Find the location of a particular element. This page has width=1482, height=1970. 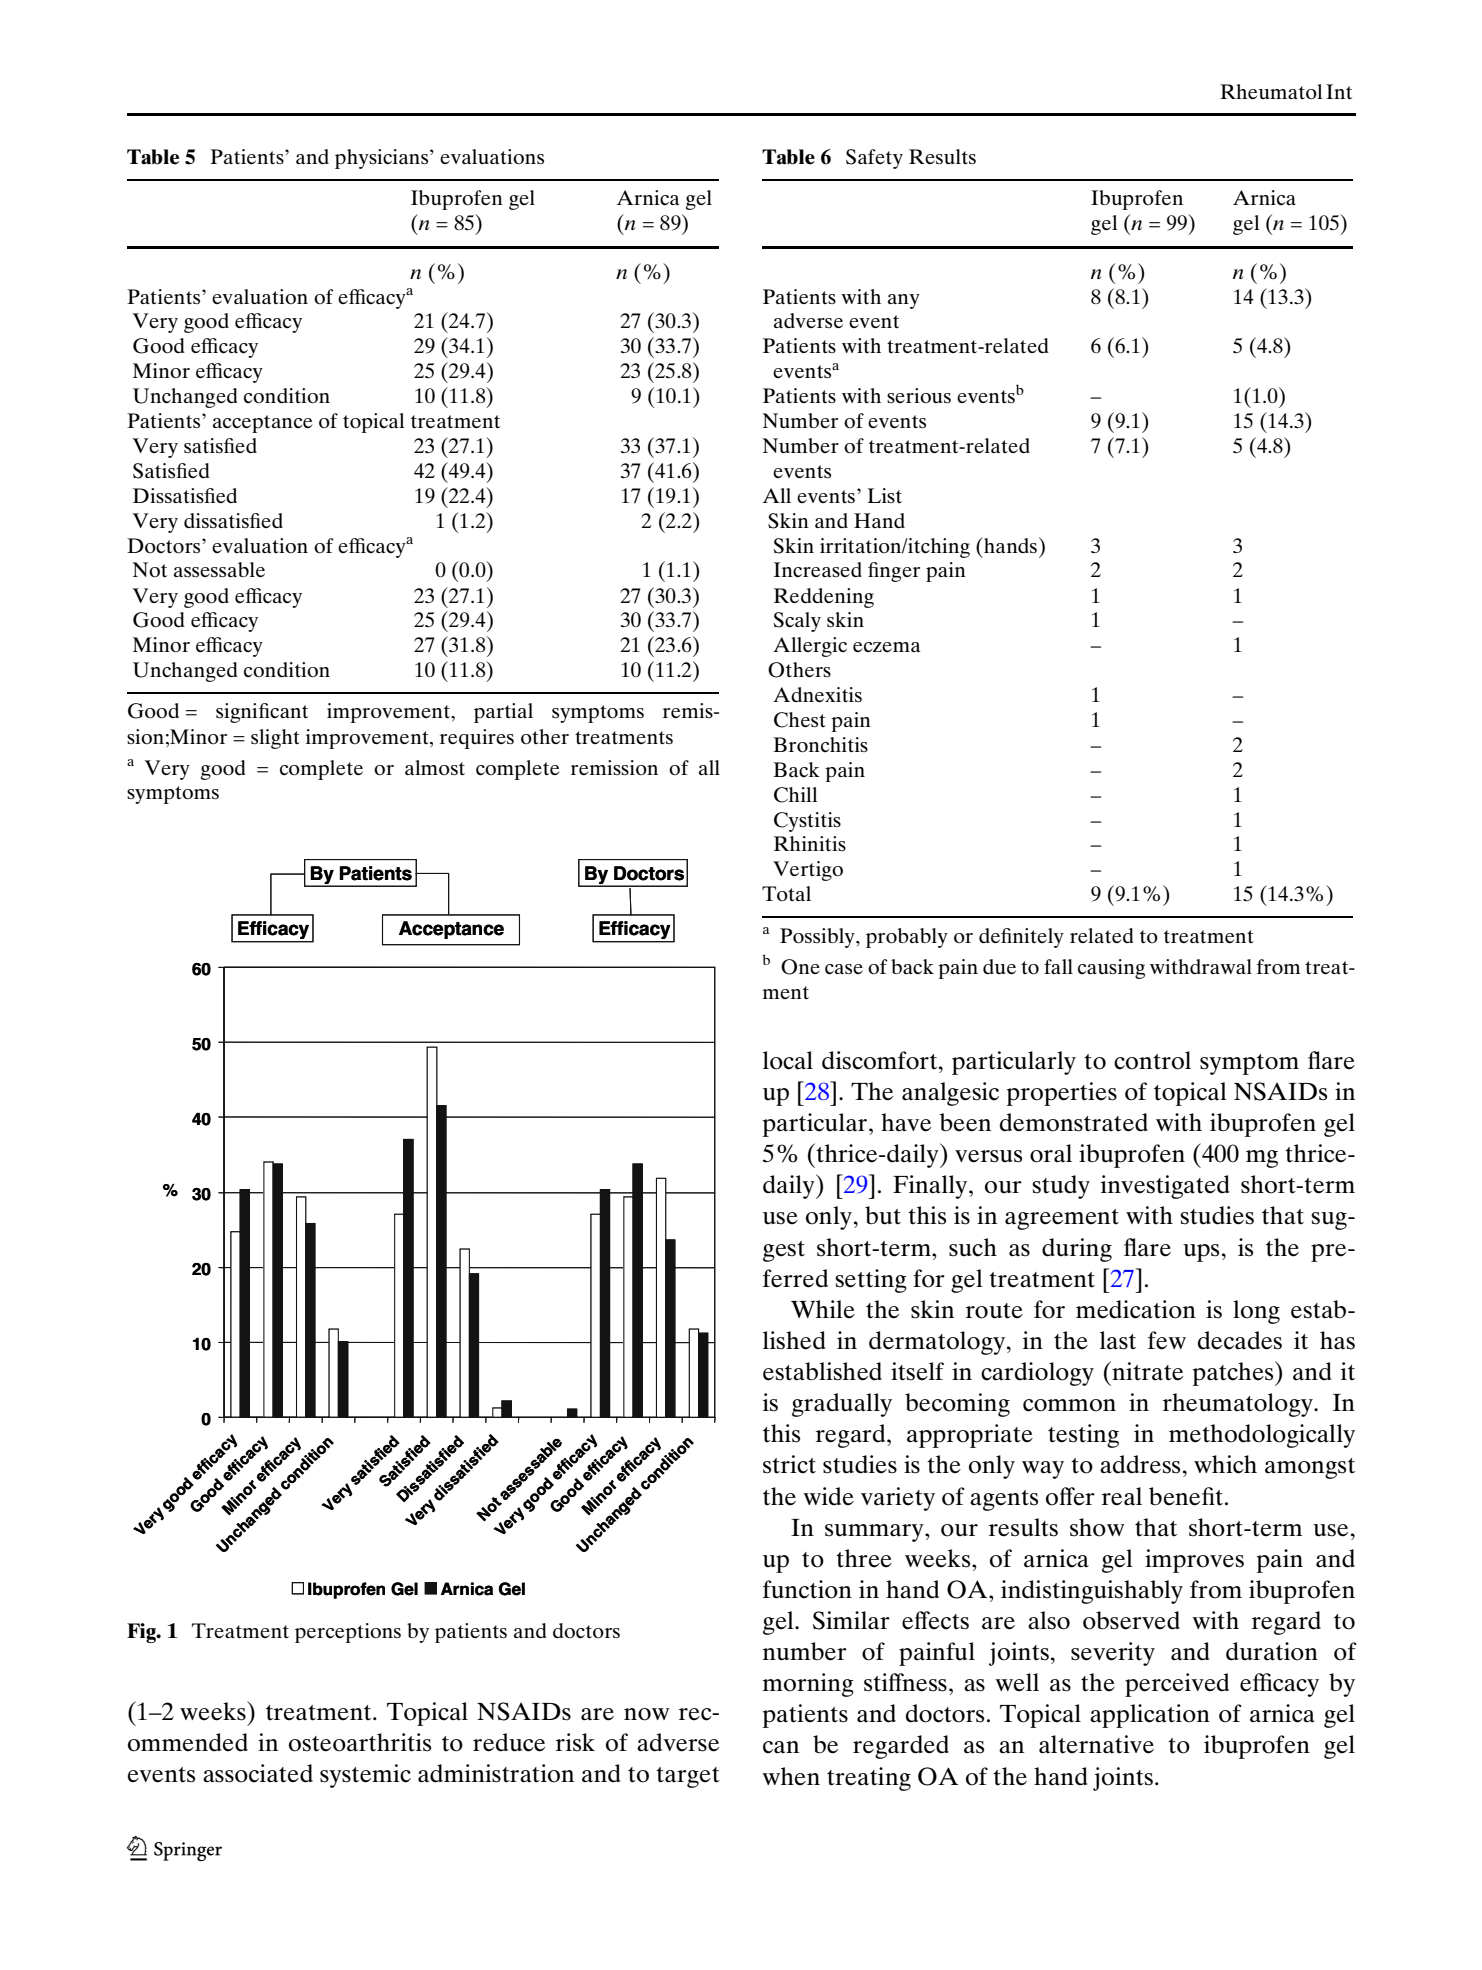

physicians is located at coordinates (383, 159).
